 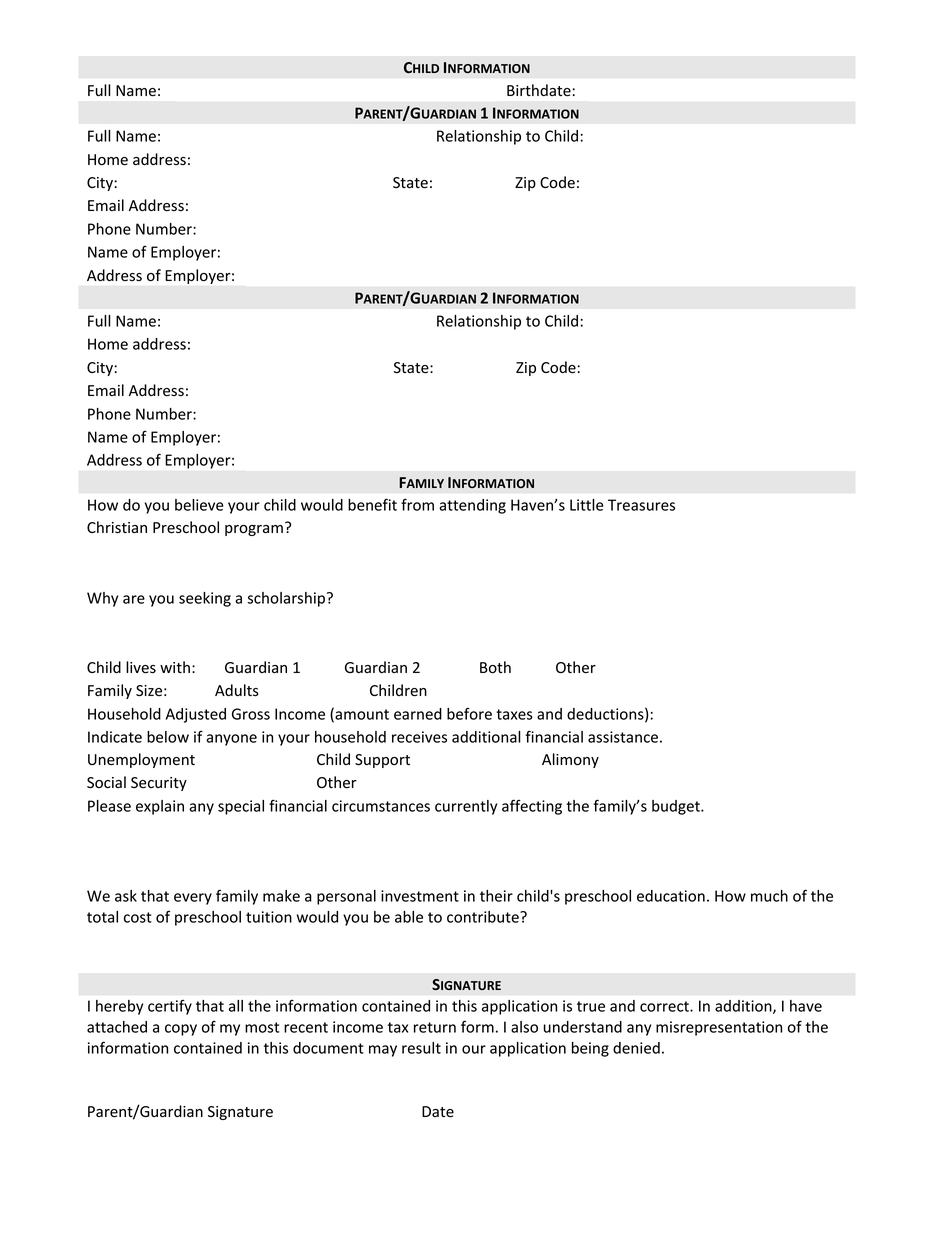 I want to click on assistance, so click(x=623, y=737).
